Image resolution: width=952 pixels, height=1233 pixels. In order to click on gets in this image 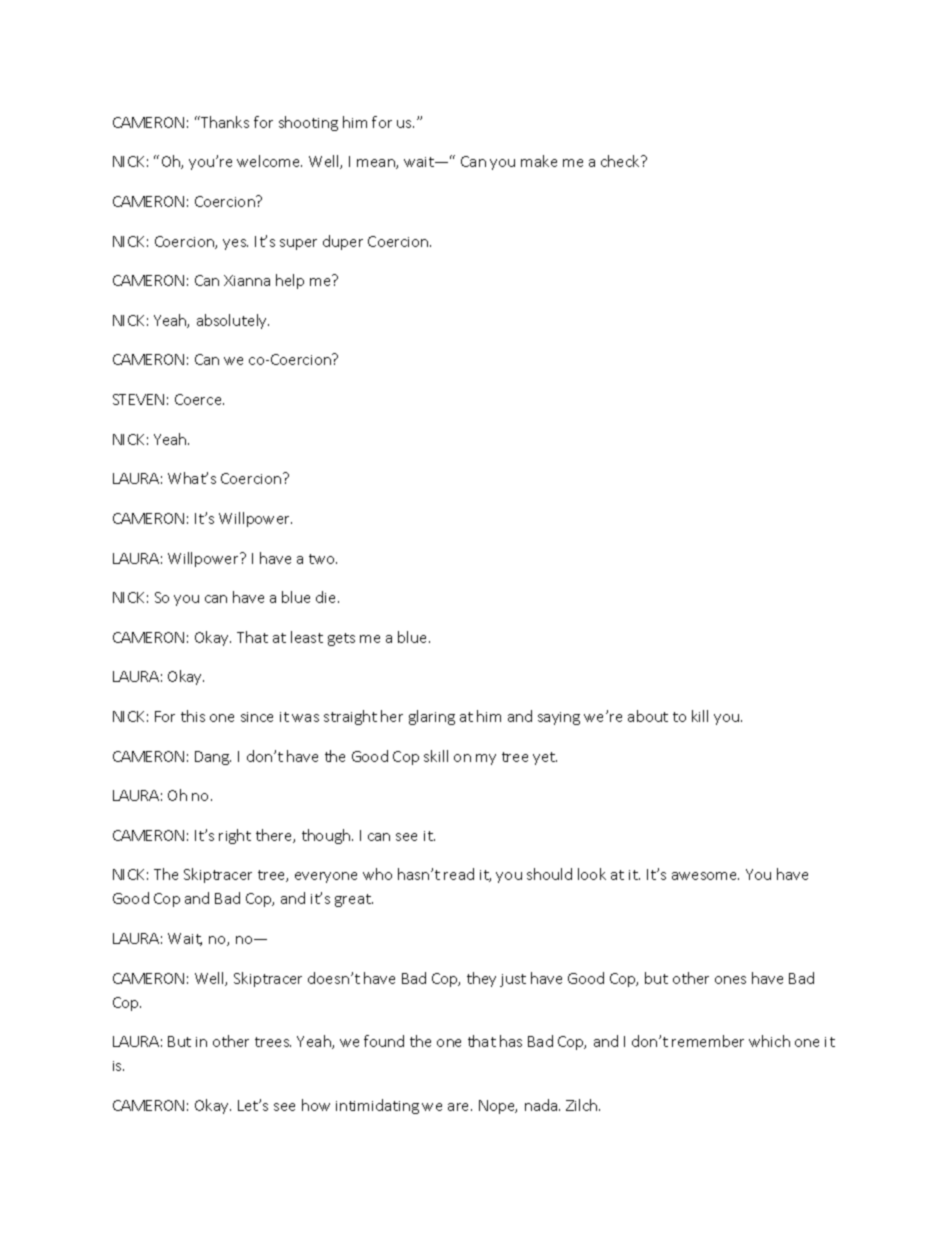, I will do `click(341, 639)`.
